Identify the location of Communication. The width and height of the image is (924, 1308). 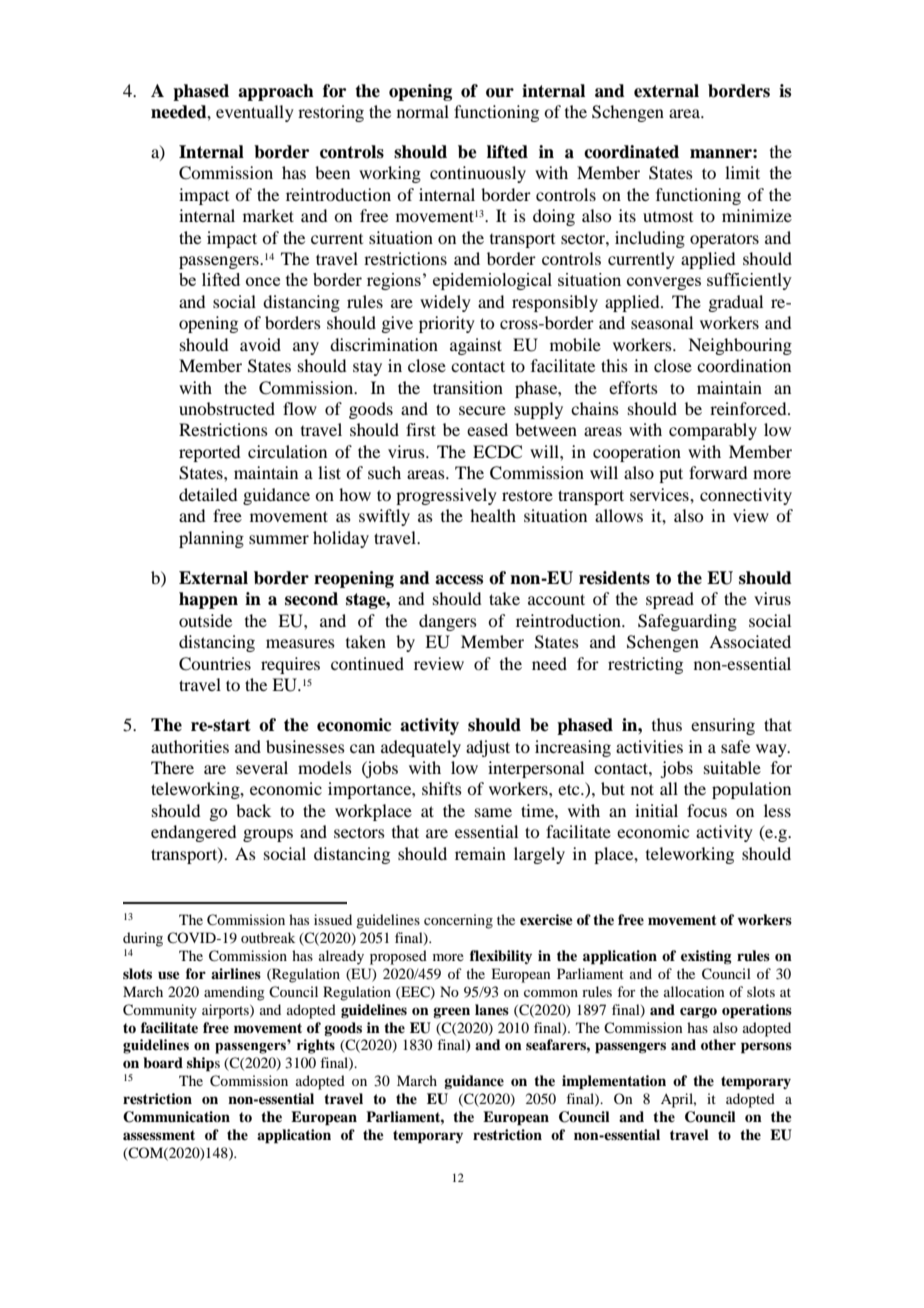
(176, 1117).
